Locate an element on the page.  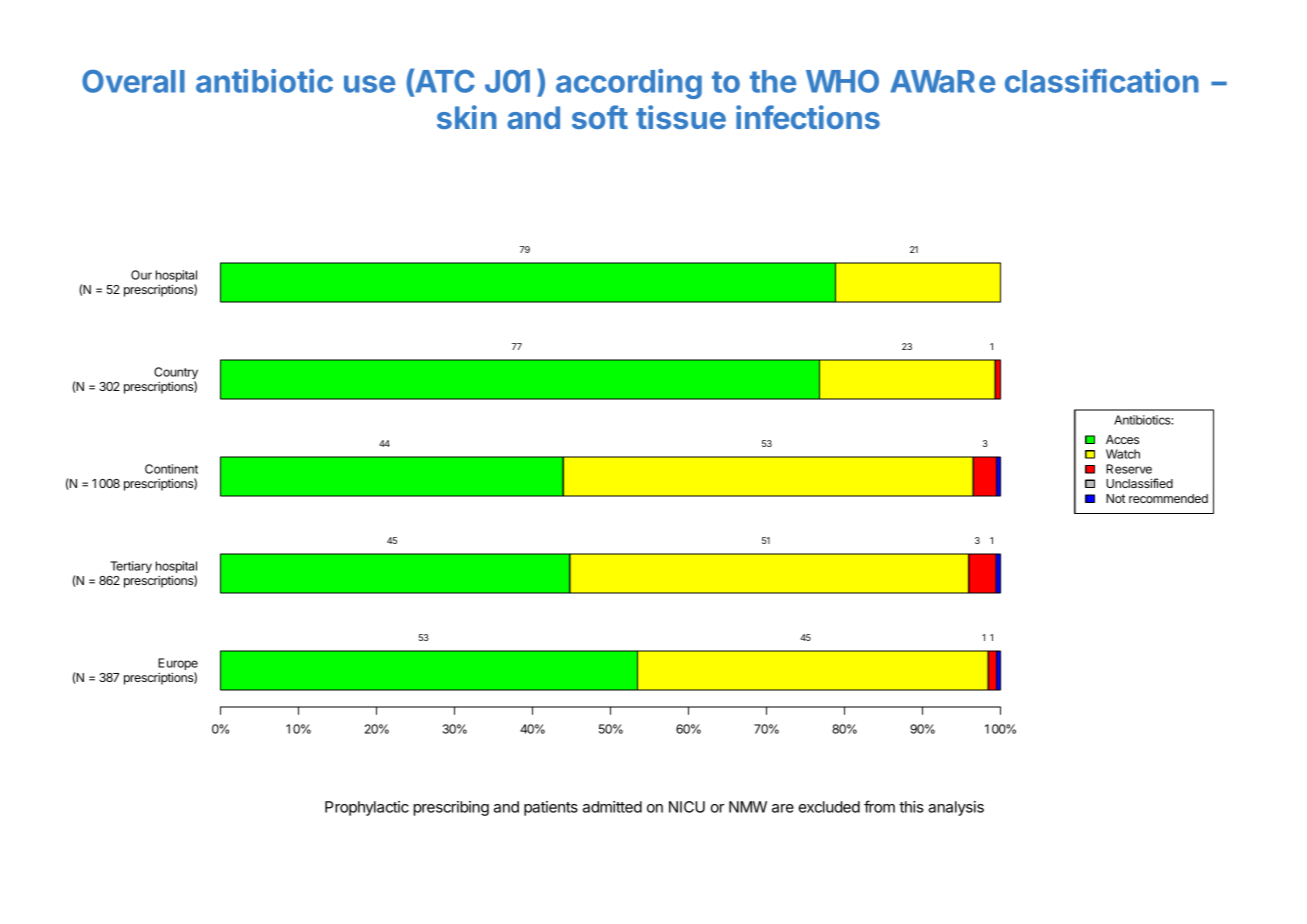
Tertiary is located at coordinates (131, 567).
